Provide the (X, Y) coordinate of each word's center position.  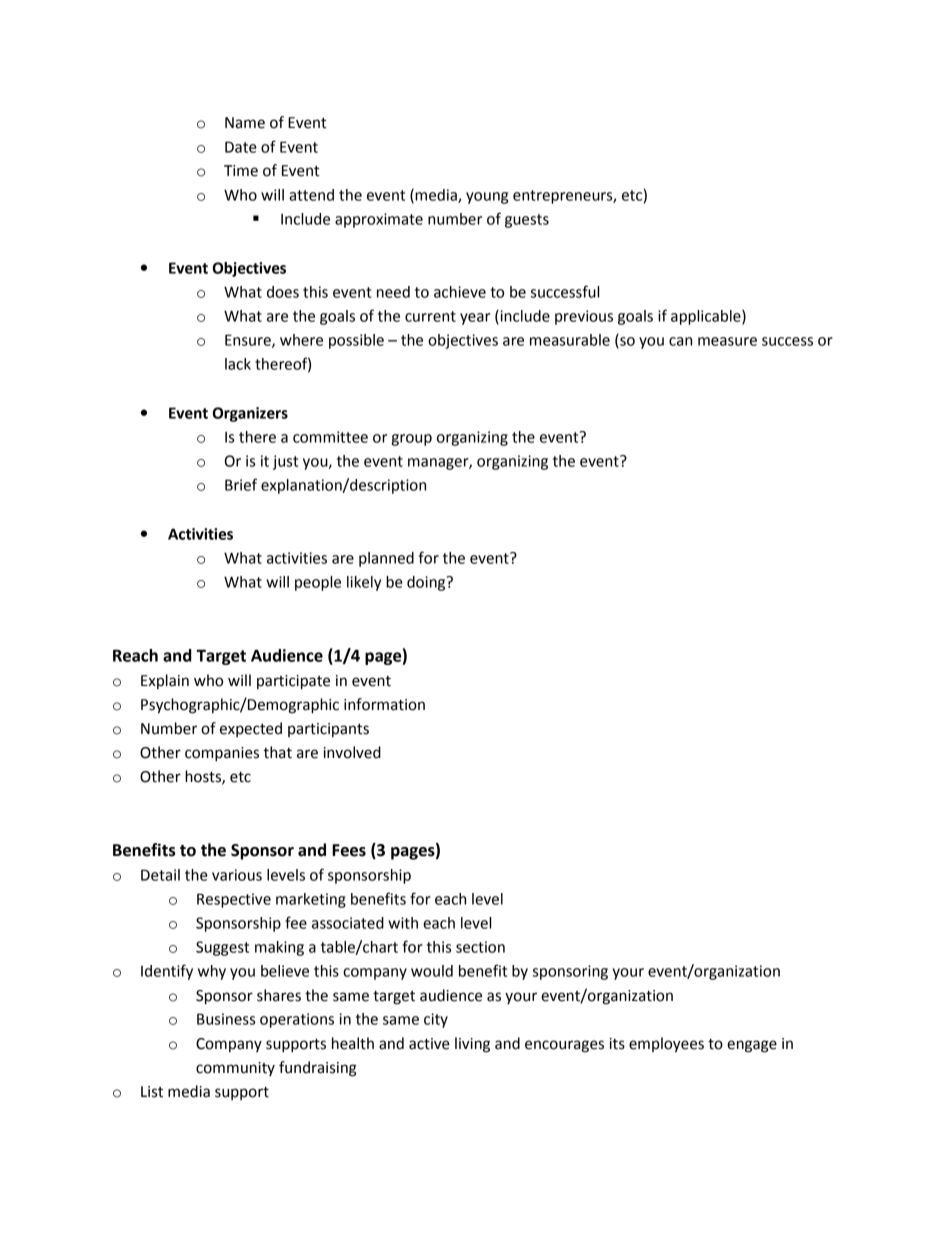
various (237, 875)
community (235, 1069)
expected (251, 729)
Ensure (249, 341)
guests (527, 221)
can (680, 341)
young (487, 198)
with (403, 923)
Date (241, 147)
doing (427, 583)
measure (727, 341)
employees (666, 1045)
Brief (241, 484)
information (384, 704)
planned (386, 559)
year (475, 319)
